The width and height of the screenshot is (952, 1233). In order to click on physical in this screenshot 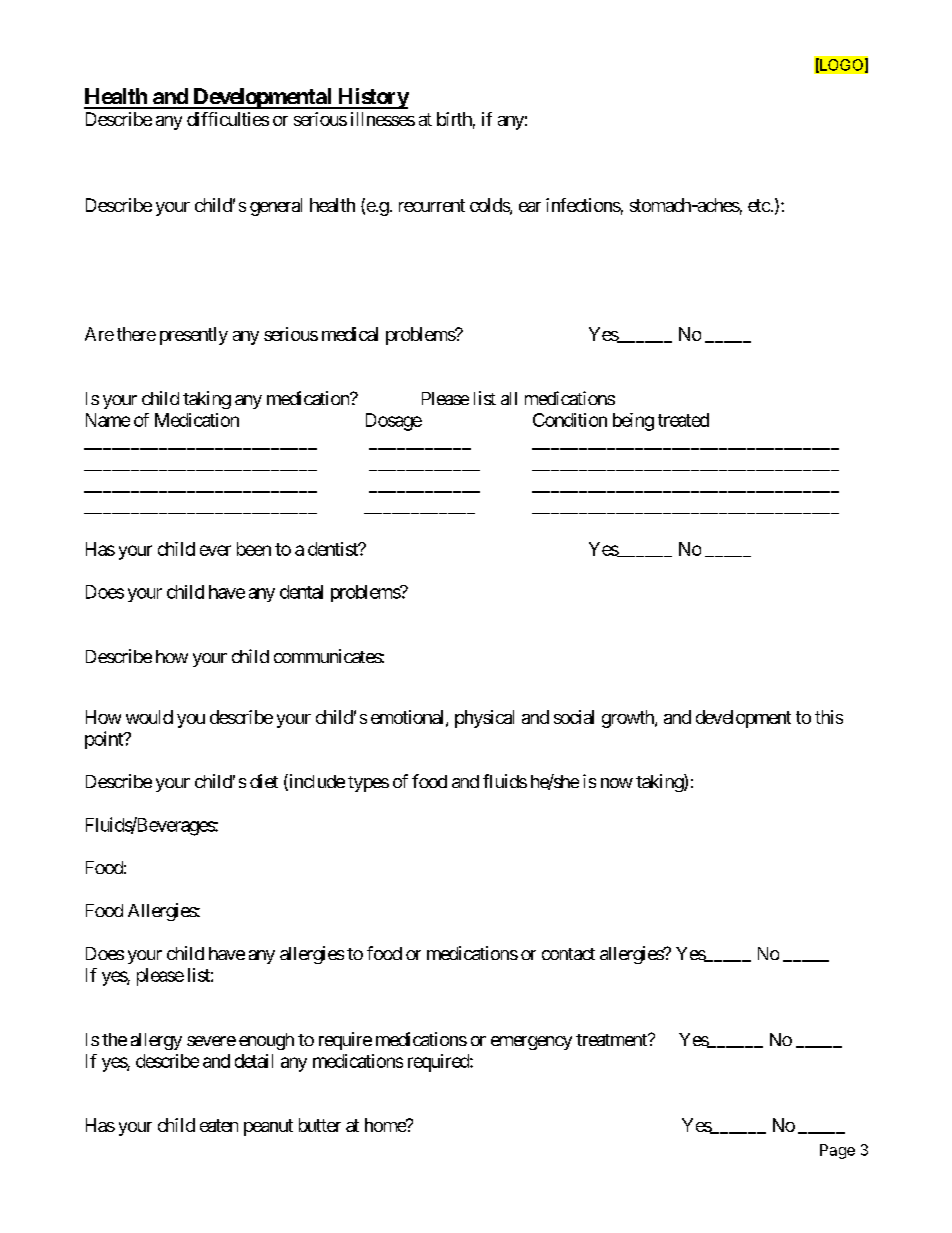, I will do `click(484, 719)`.
